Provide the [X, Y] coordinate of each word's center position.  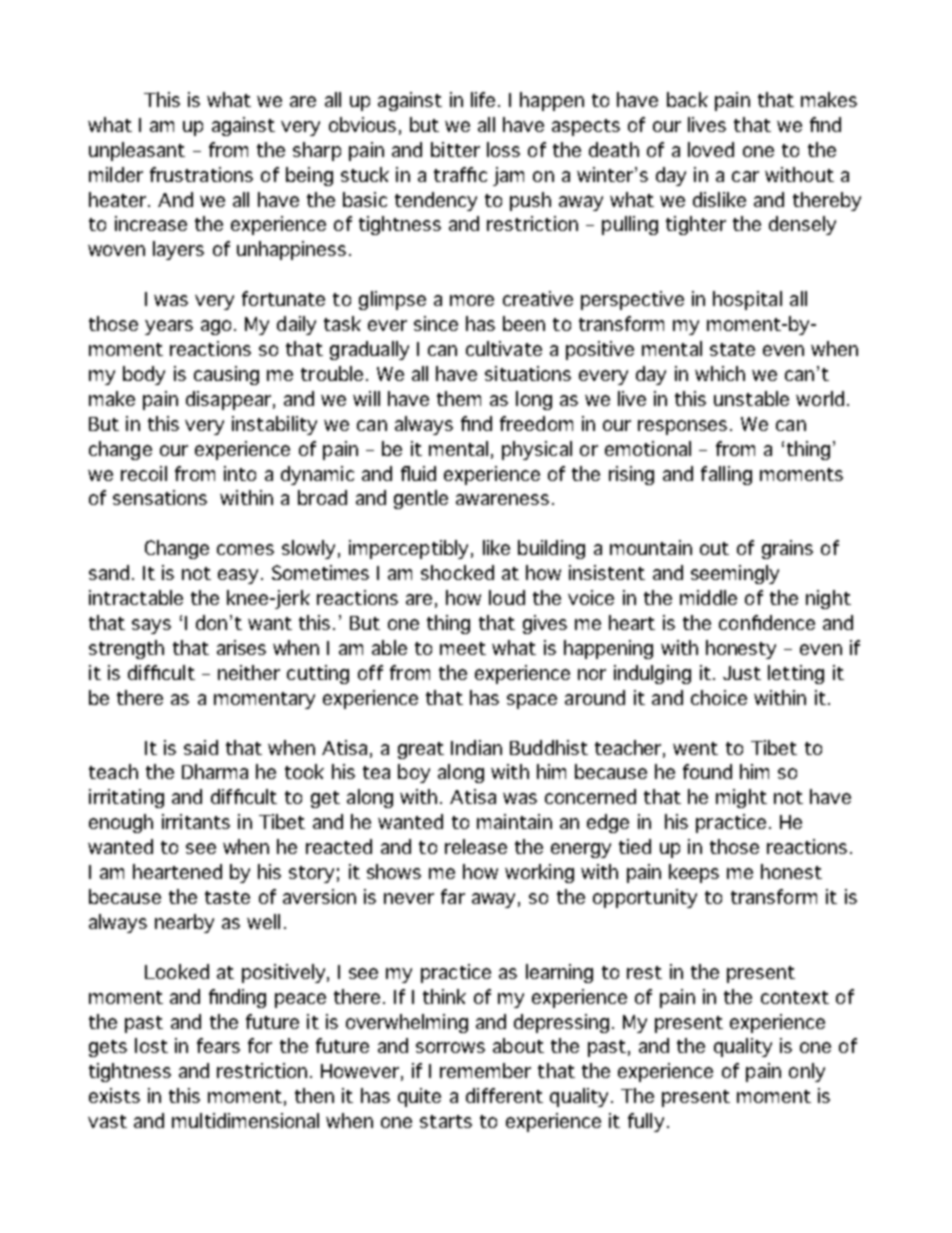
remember [485, 1070]
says [151, 626]
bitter [455, 149]
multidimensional [245, 1120]
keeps [694, 873]
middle [708, 597]
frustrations [201, 174]
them [459, 398]
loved [711, 149]
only [807, 1072]
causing [226, 375]
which [720, 373]
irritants [196, 821]
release [476, 846]
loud [507, 597]
